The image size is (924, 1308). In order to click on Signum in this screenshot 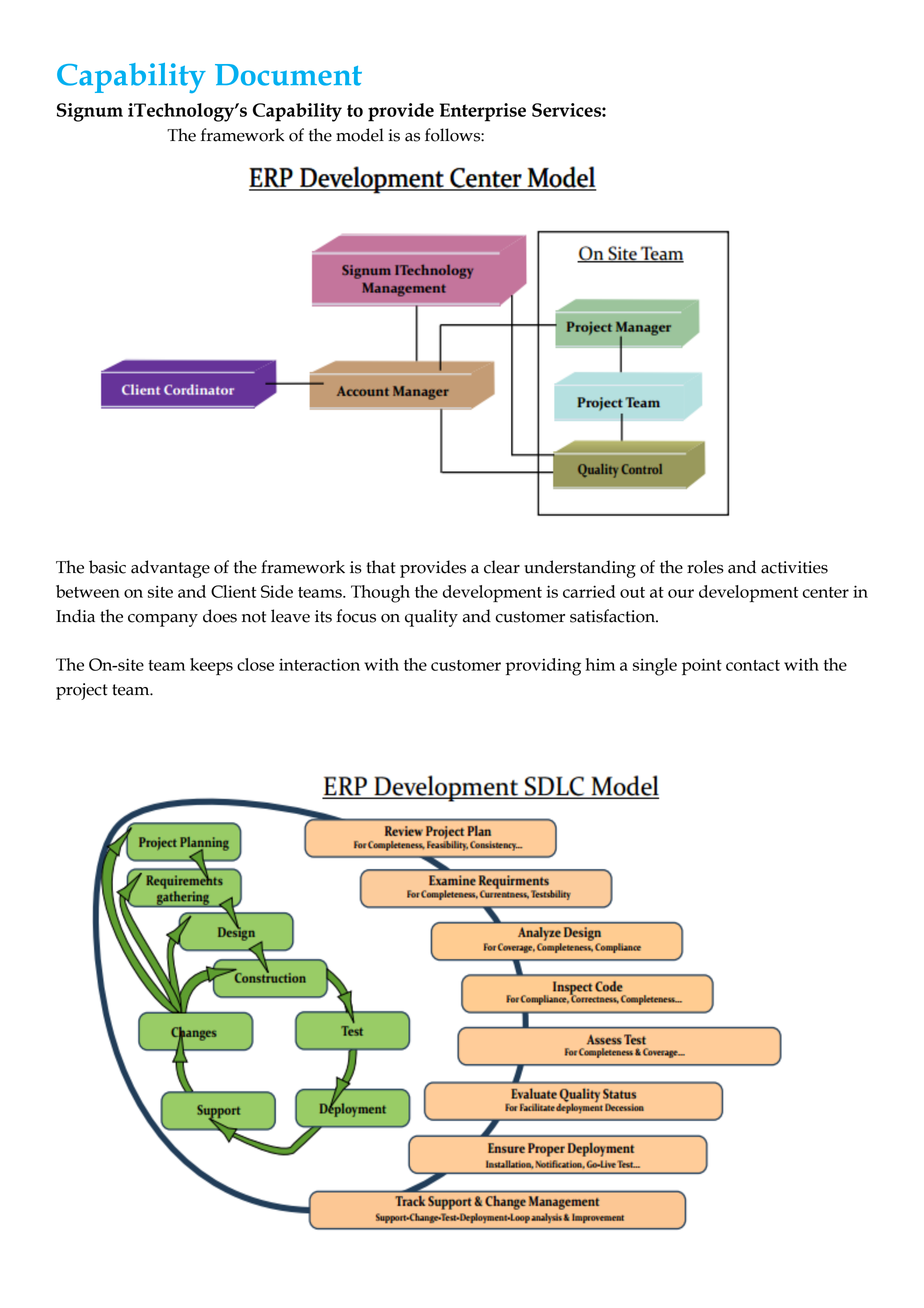, I will do `click(90, 112)`.
